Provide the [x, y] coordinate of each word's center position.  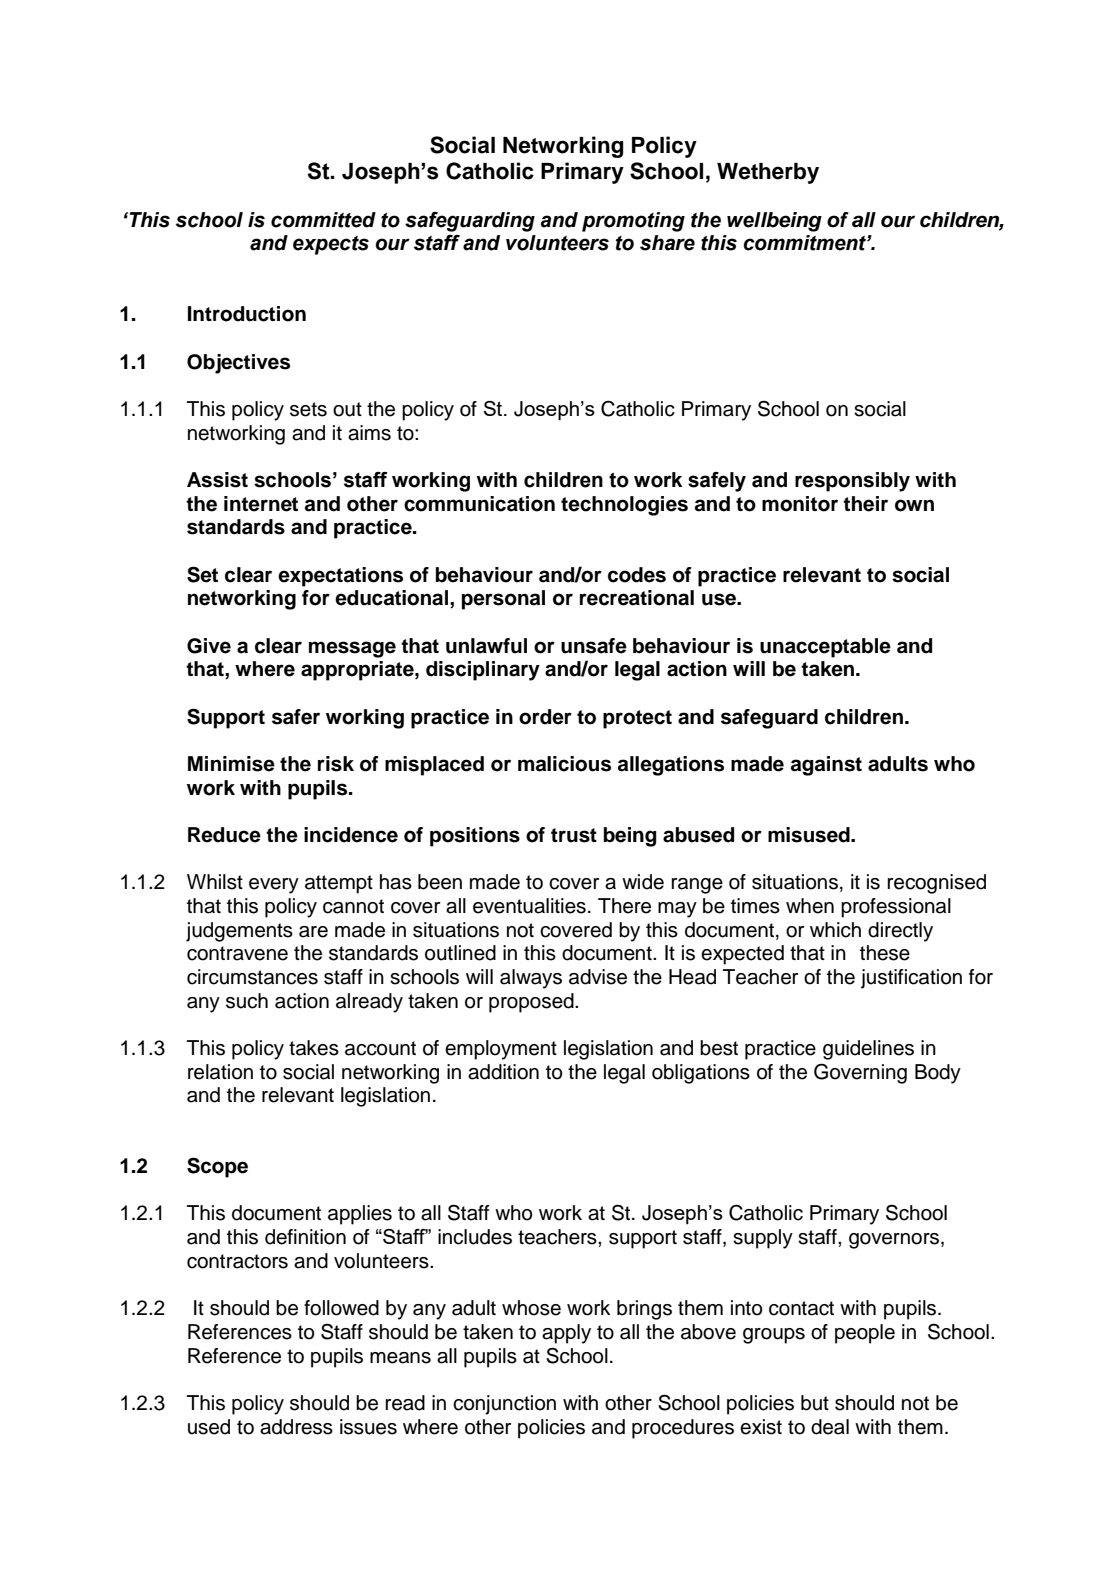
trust [574, 835]
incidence [351, 835]
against [826, 766]
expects [331, 245]
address [296, 1427]
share [667, 243]
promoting [633, 222]
